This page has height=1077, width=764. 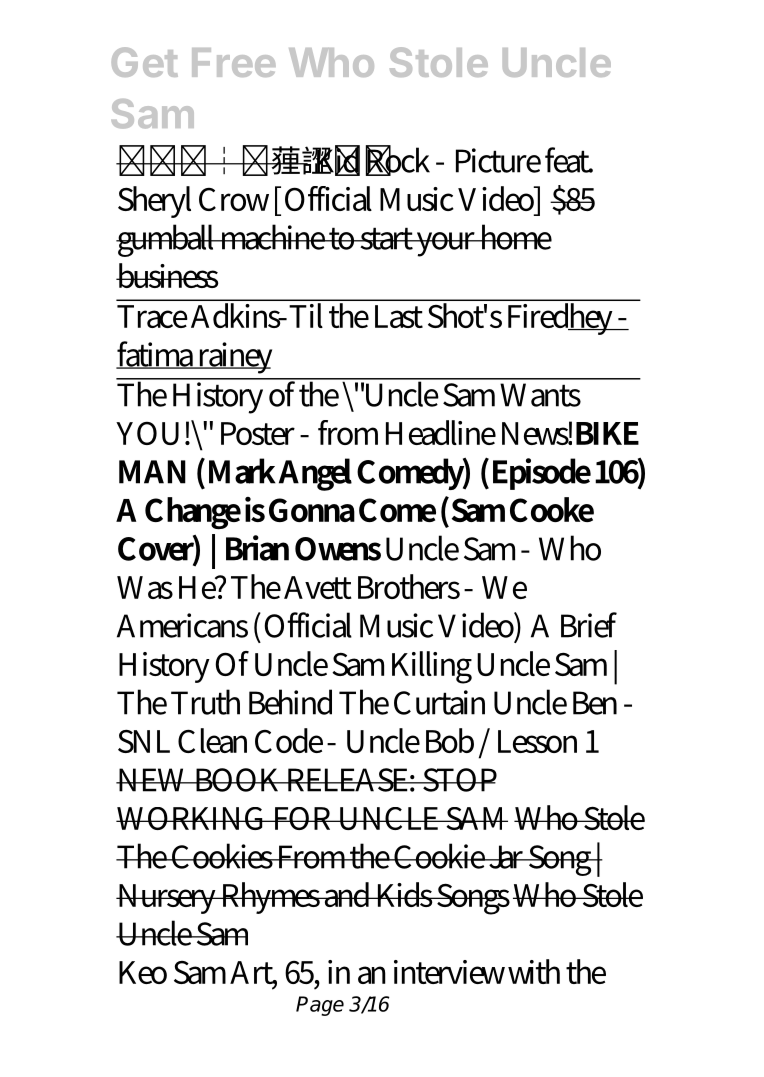 What do you see at coordinates (234, 62) in the page?
I see `Free` at bounding box center [234, 62].
